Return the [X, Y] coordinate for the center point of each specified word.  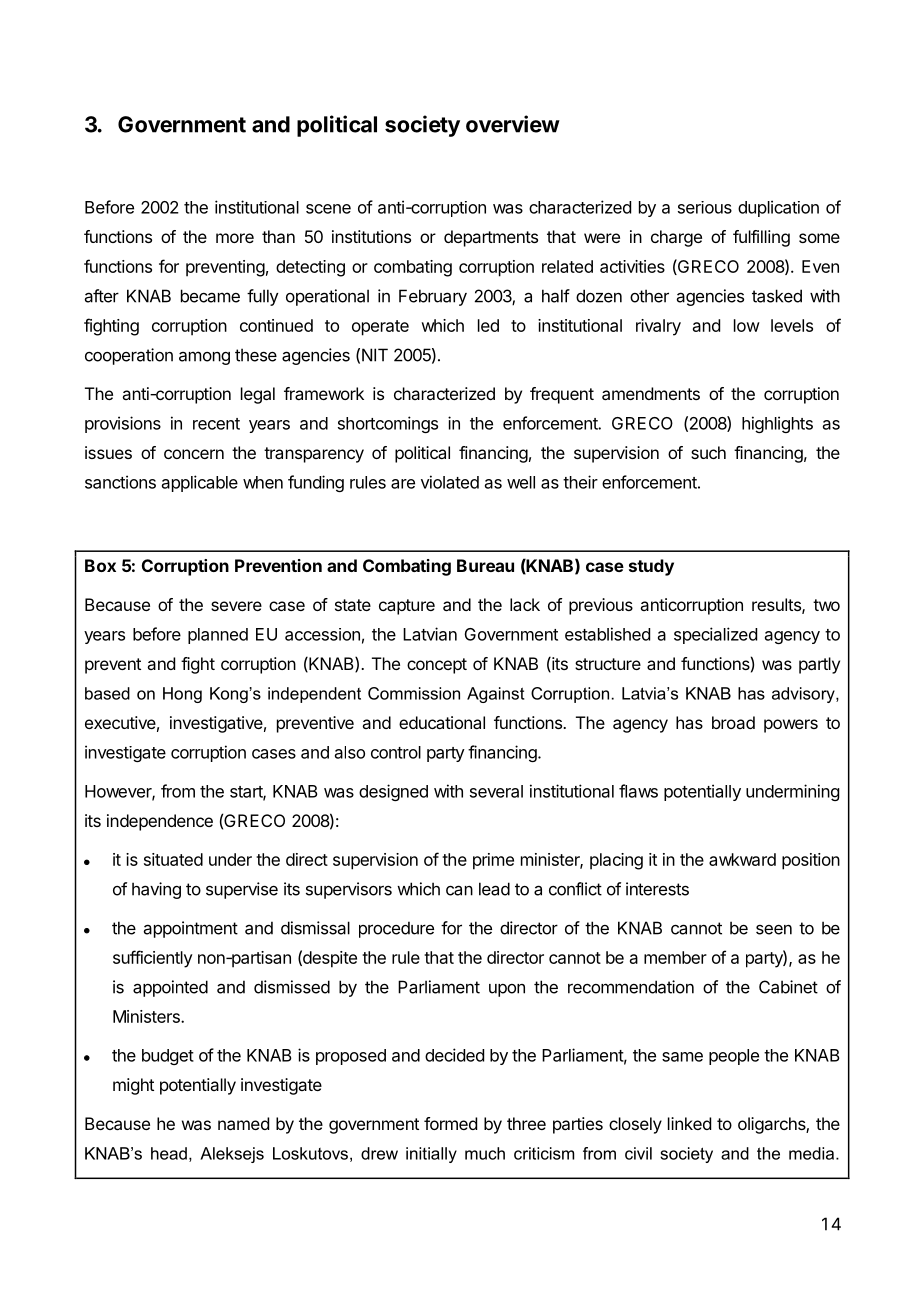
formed [450, 1123]
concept [437, 666]
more [235, 238]
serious [705, 207]
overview [513, 124]
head [169, 1153]
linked [689, 1123]
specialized [715, 635]
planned [218, 636]
